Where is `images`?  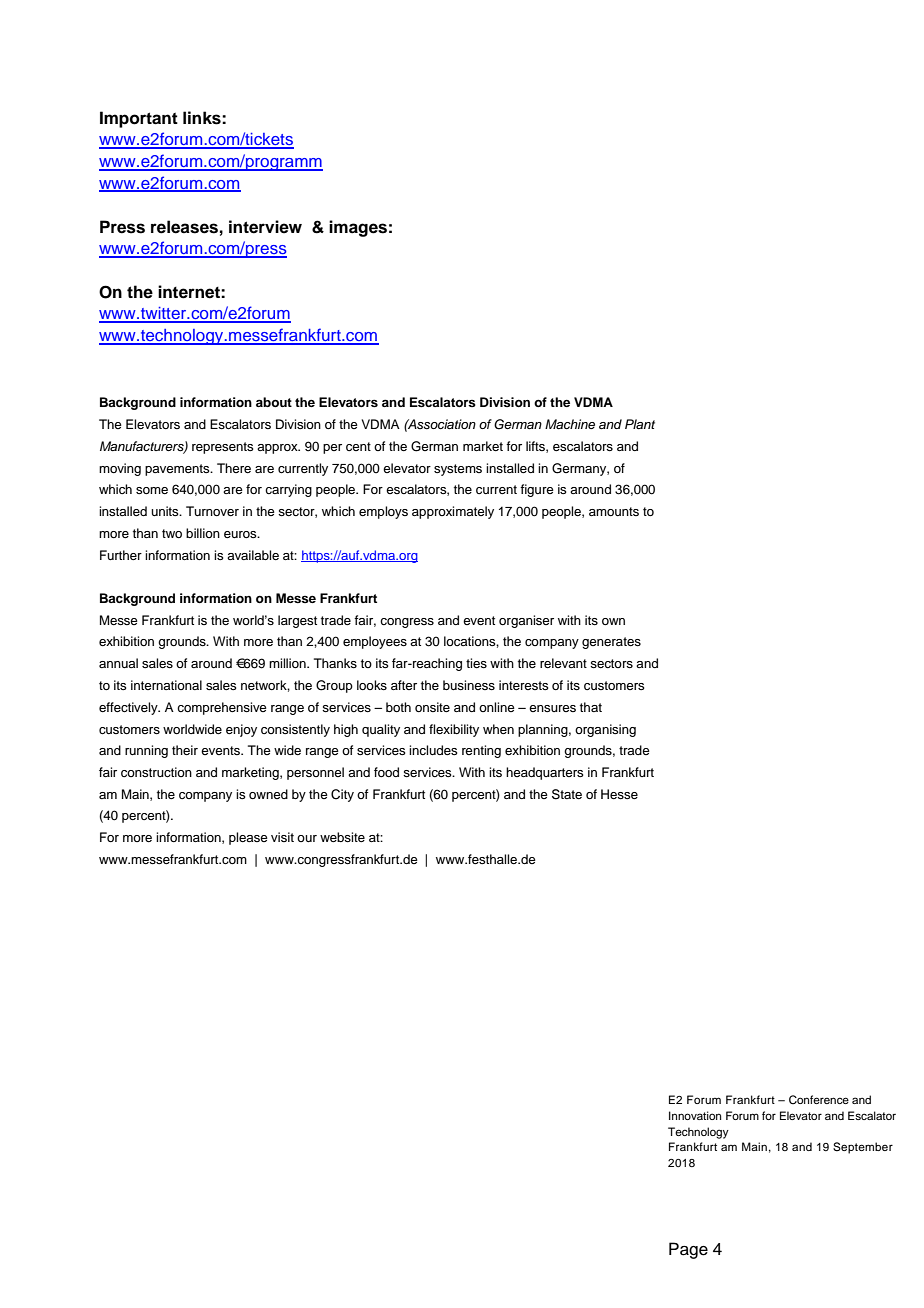
images is located at coordinates (358, 228).
